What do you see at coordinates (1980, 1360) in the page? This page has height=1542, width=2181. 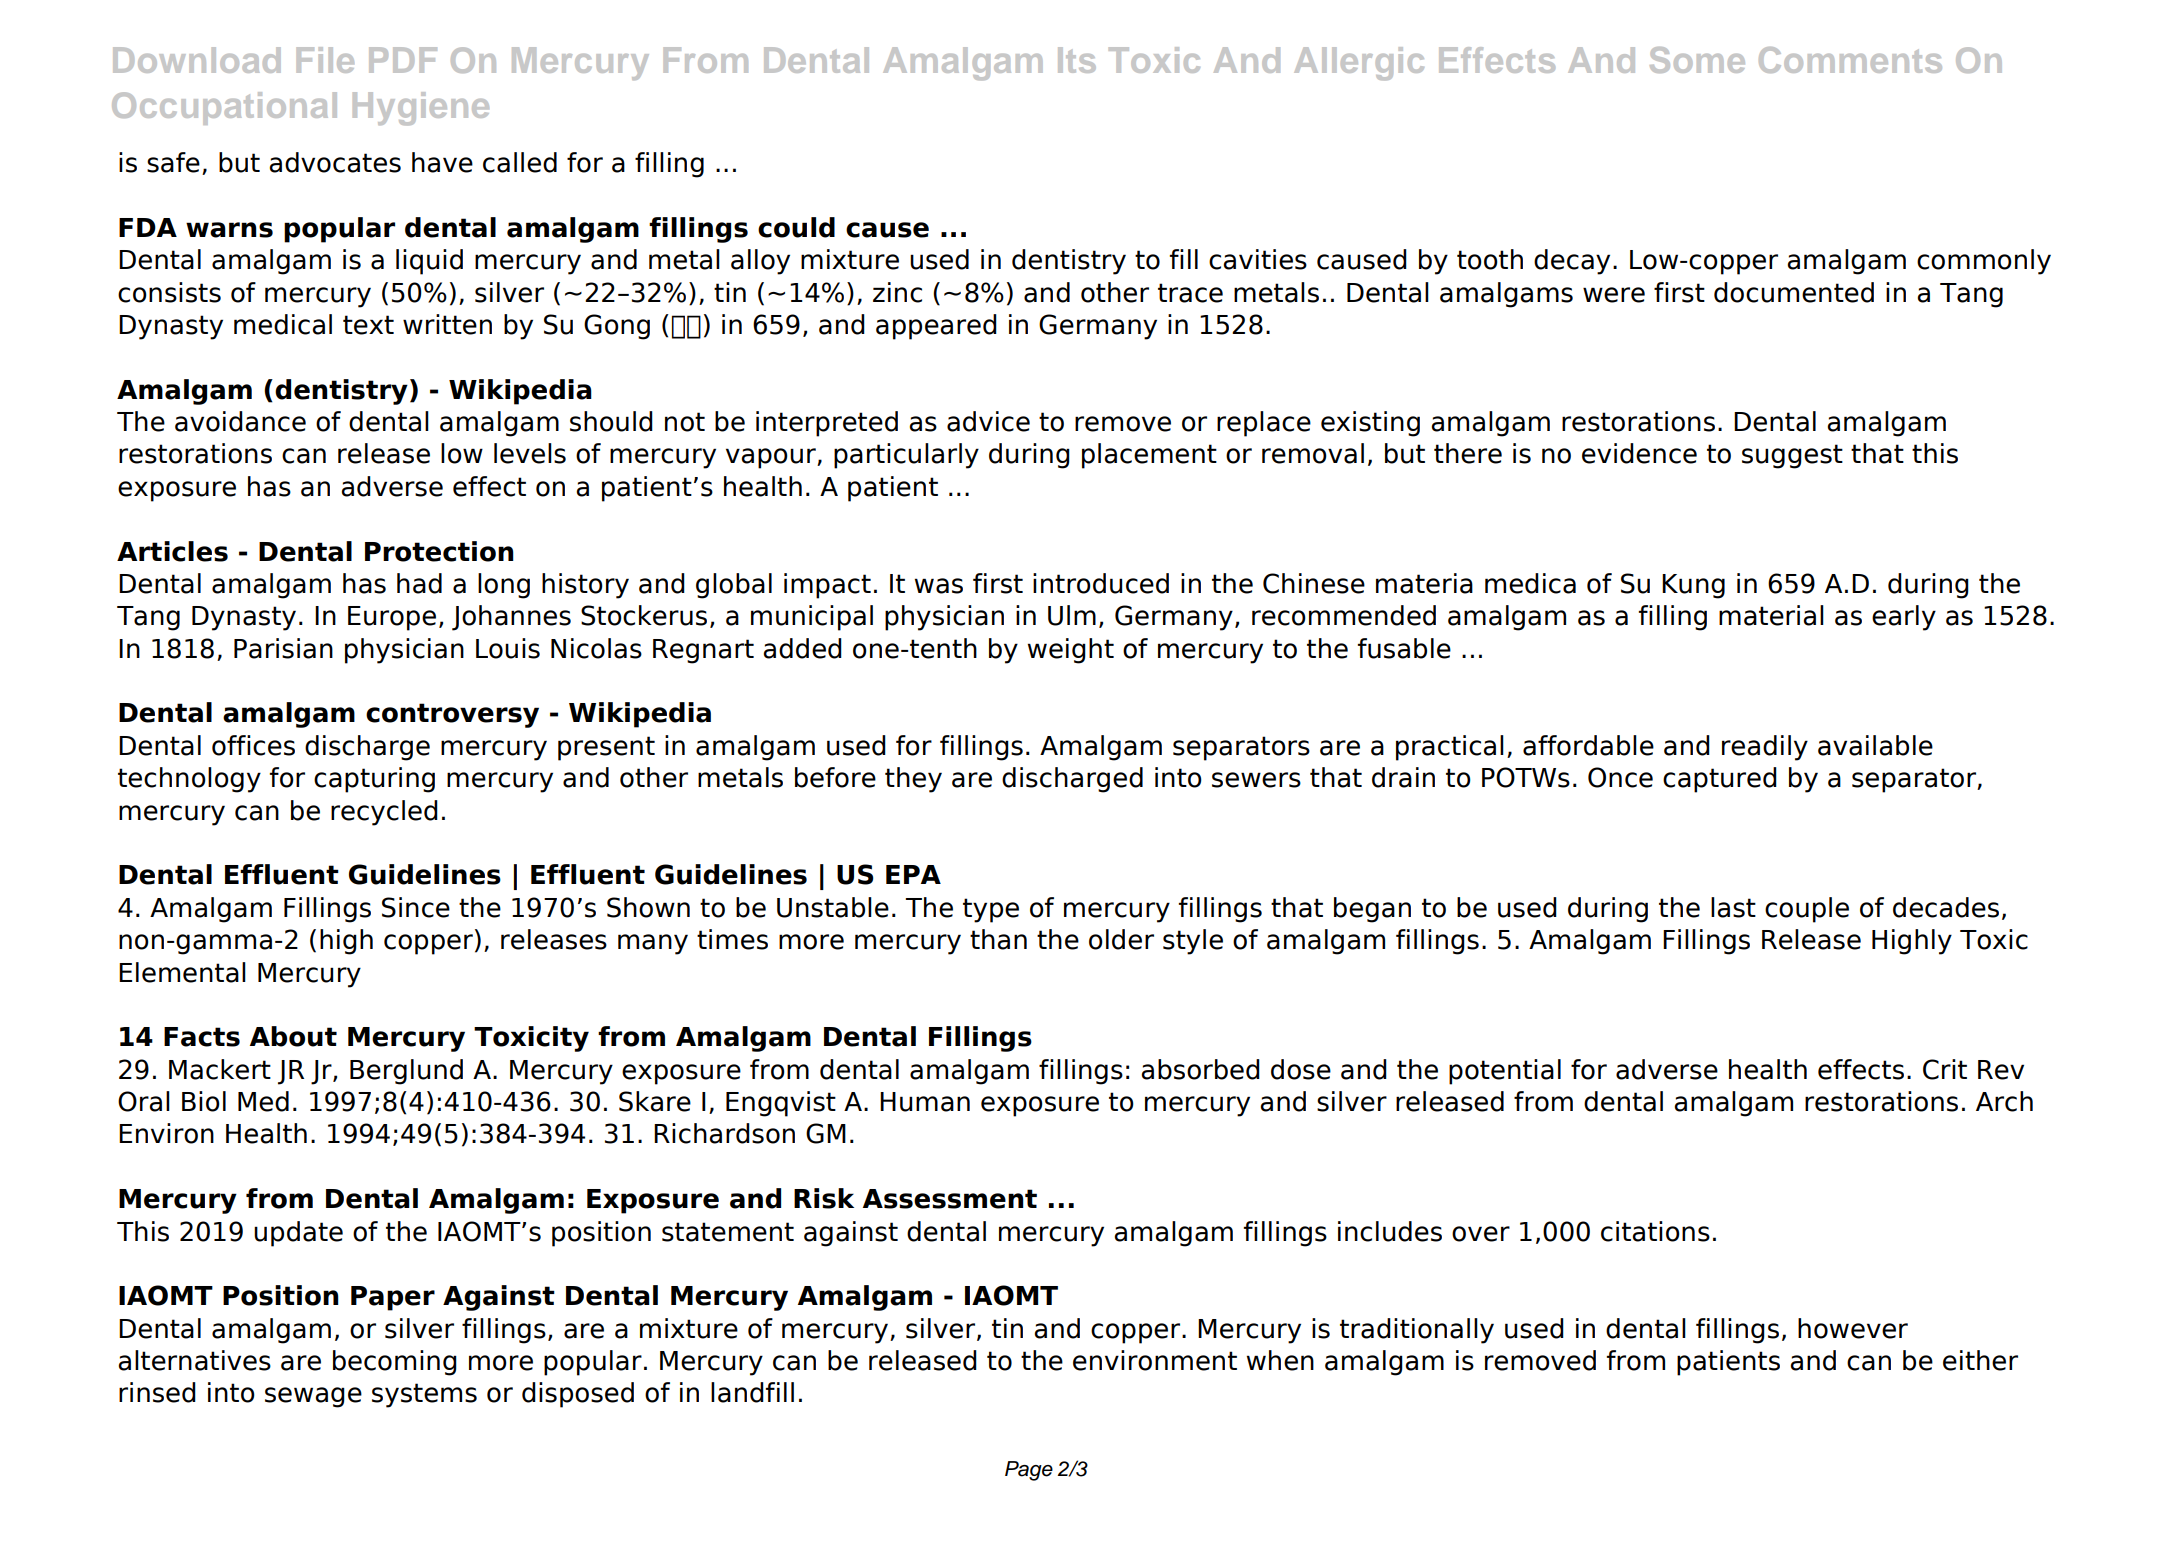 I see `either` at bounding box center [1980, 1360].
